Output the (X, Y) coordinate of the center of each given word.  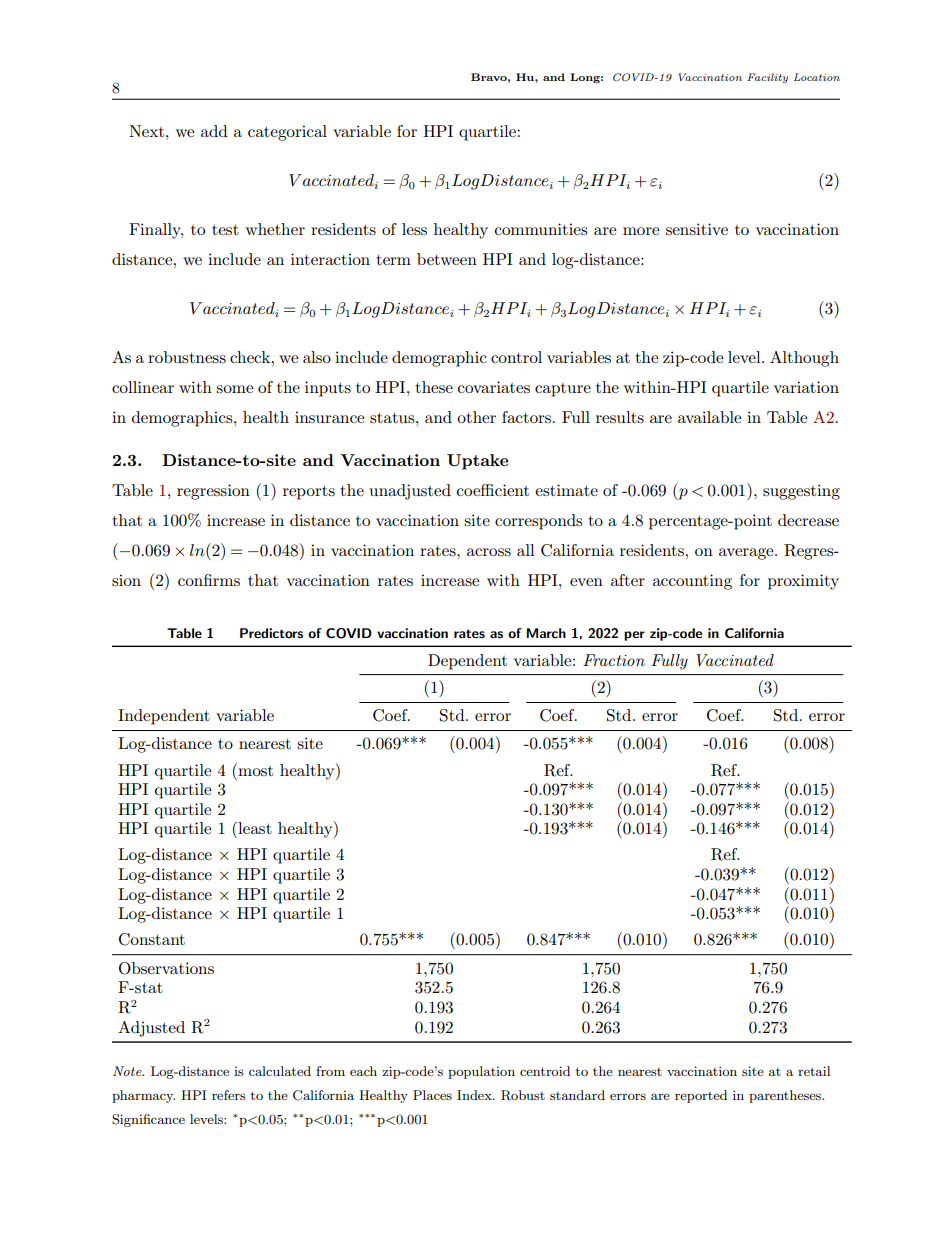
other (476, 417)
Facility (767, 78)
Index (475, 1095)
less (414, 229)
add (214, 131)
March (546, 633)
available (709, 417)
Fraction (614, 660)
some (234, 389)
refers (229, 1095)
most (254, 769)
